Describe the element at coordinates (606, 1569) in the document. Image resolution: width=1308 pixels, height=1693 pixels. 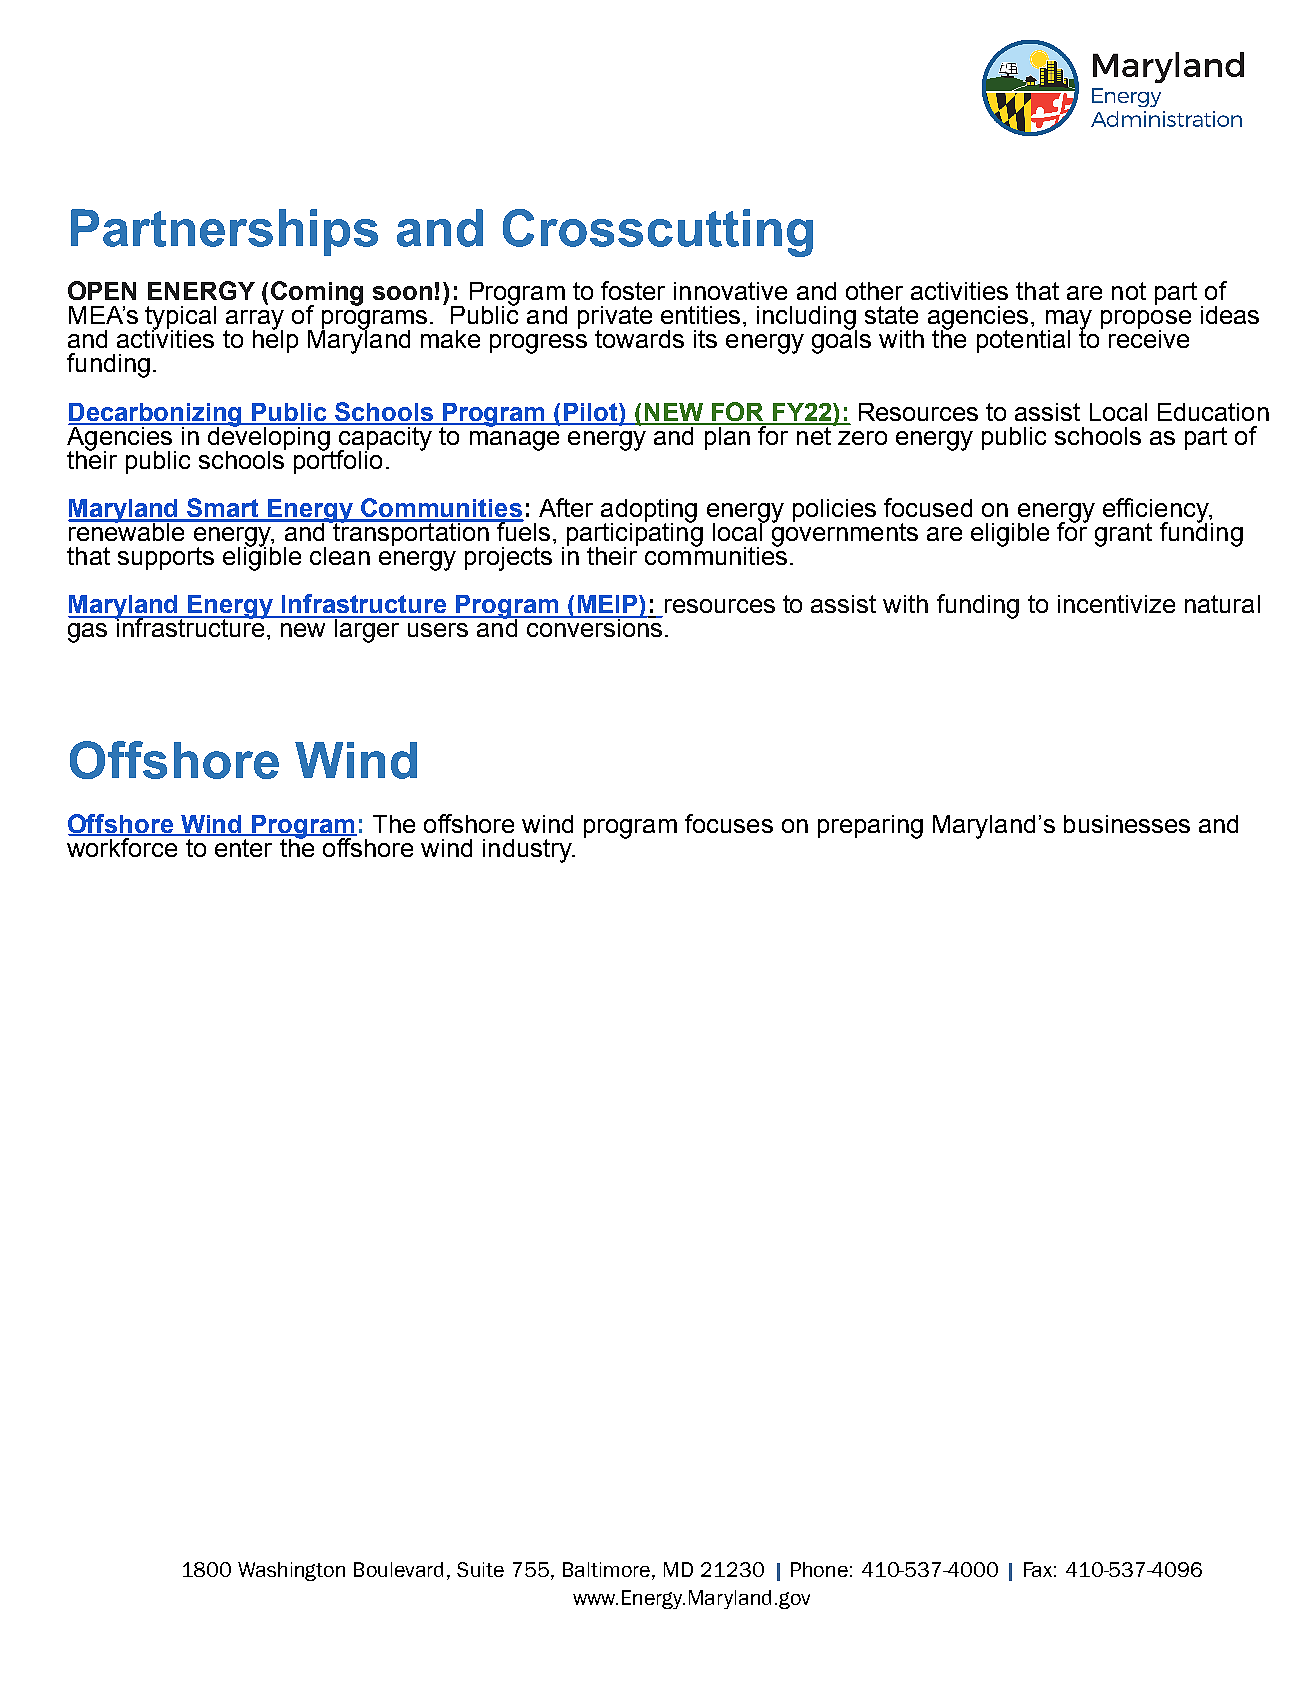
I see `Baltimore` at that location.
